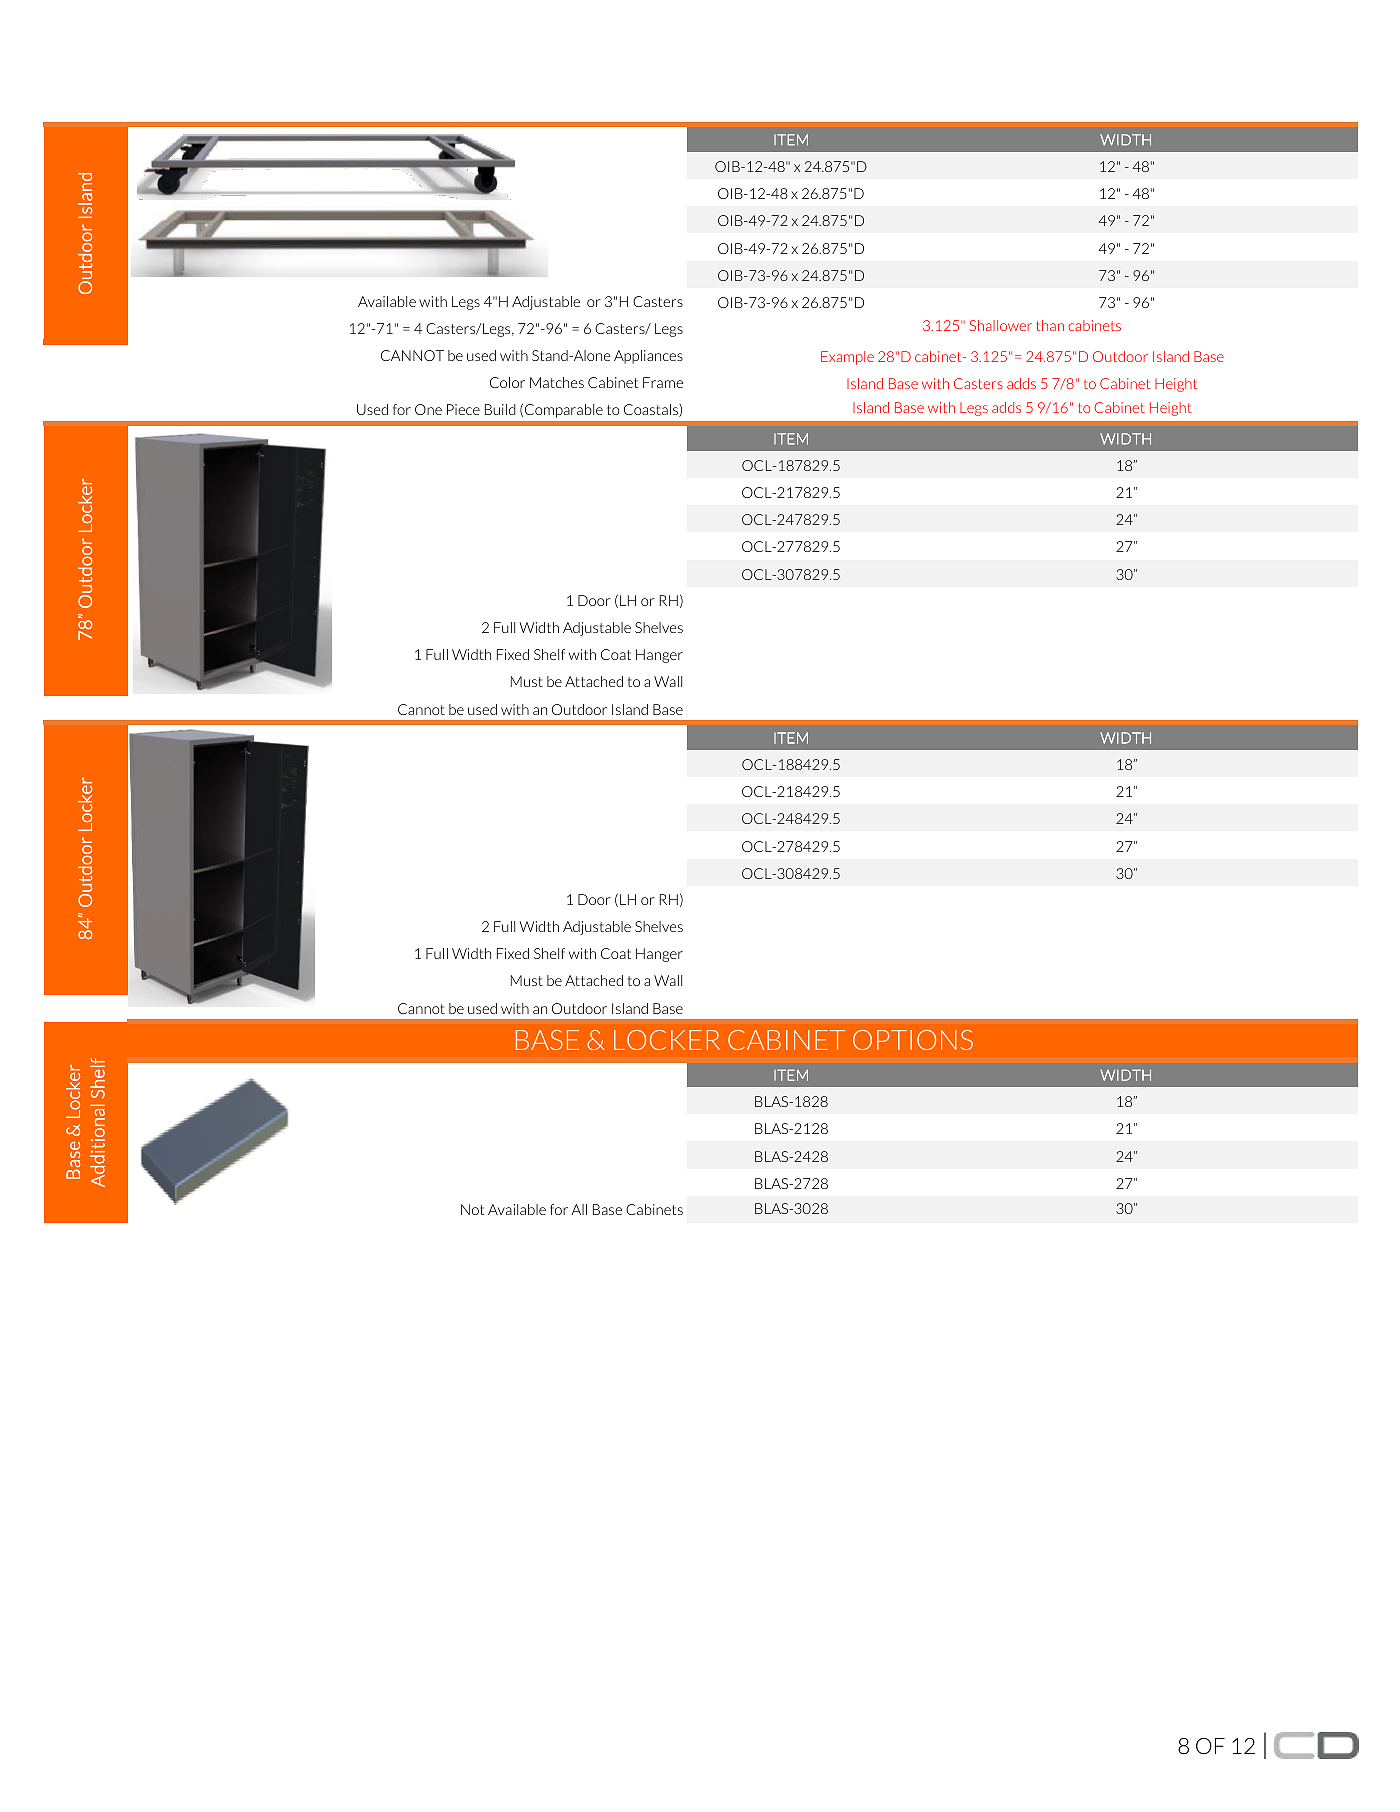 The width and height of the image is (1400, 1812). What do you see at coordinates (663, 382) in the image?
I see `Frame` at bounding box center [663, 382].
